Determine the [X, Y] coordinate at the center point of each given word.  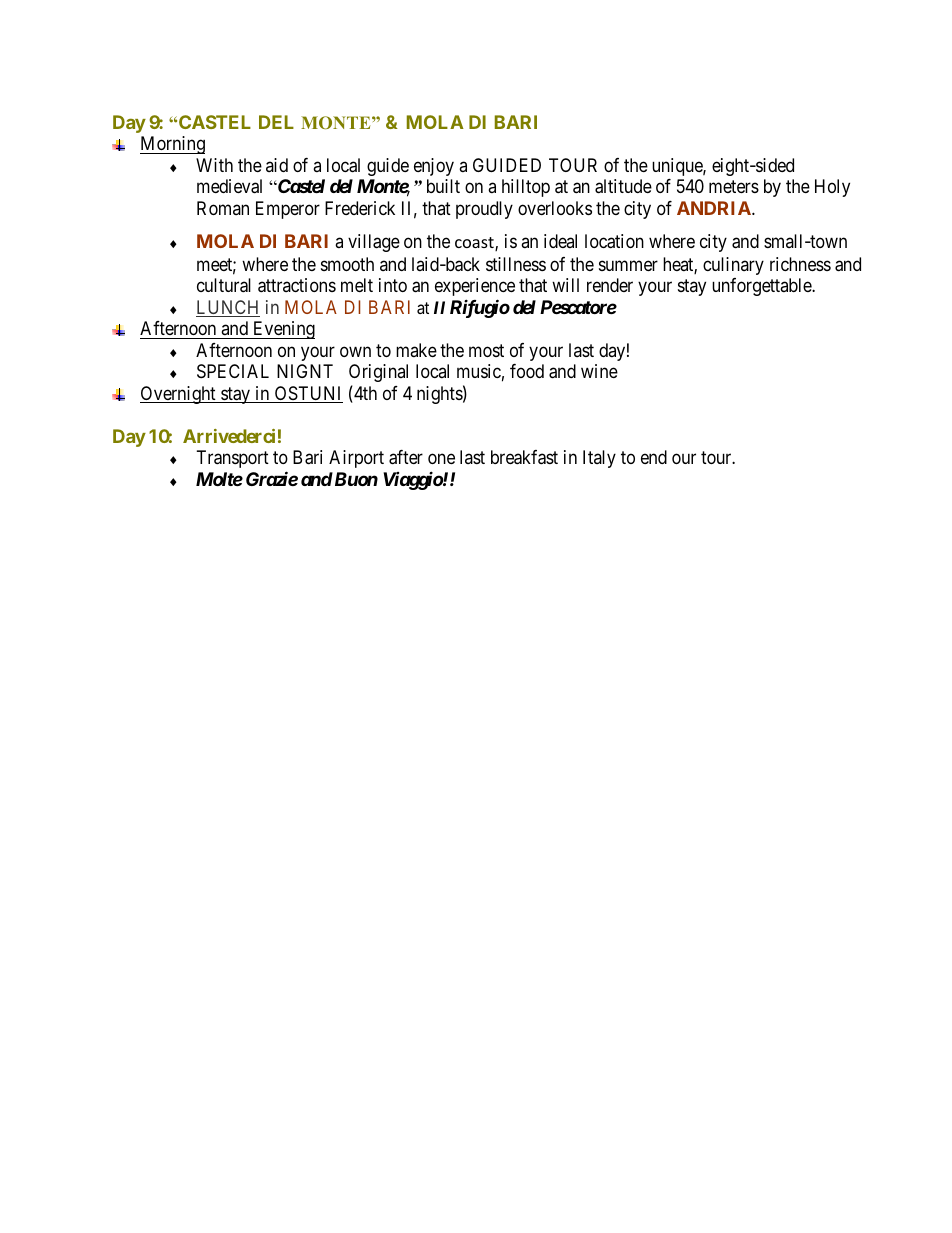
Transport [233, 459]
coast [475, 244]
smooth [347, 264]
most [486, 350]
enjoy [434, 167]
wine [599, 371]
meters [734, 187]
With [214, 165]
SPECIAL [233, 371]
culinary [733, 266]
